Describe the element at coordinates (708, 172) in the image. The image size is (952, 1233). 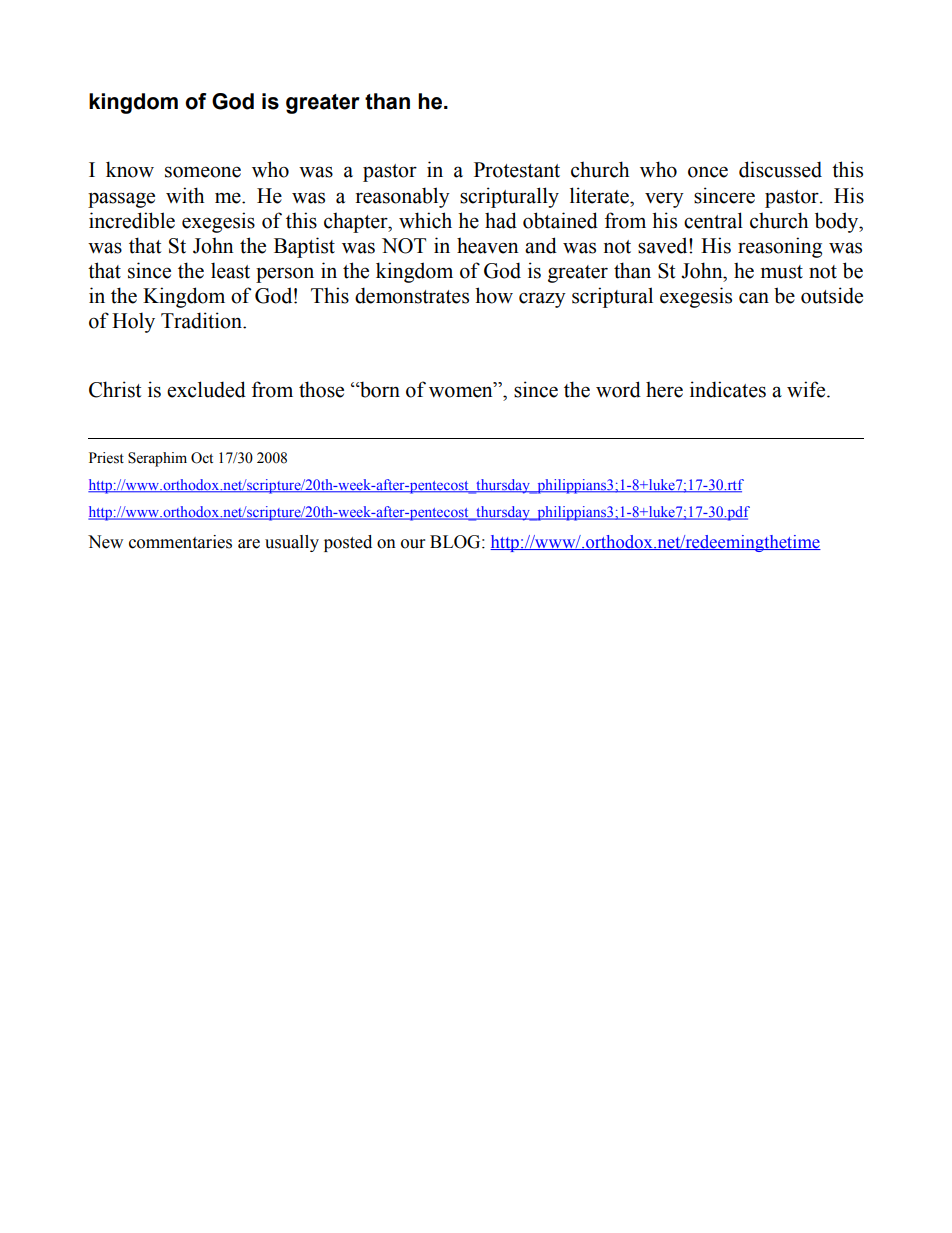
I see `once` at that location.
